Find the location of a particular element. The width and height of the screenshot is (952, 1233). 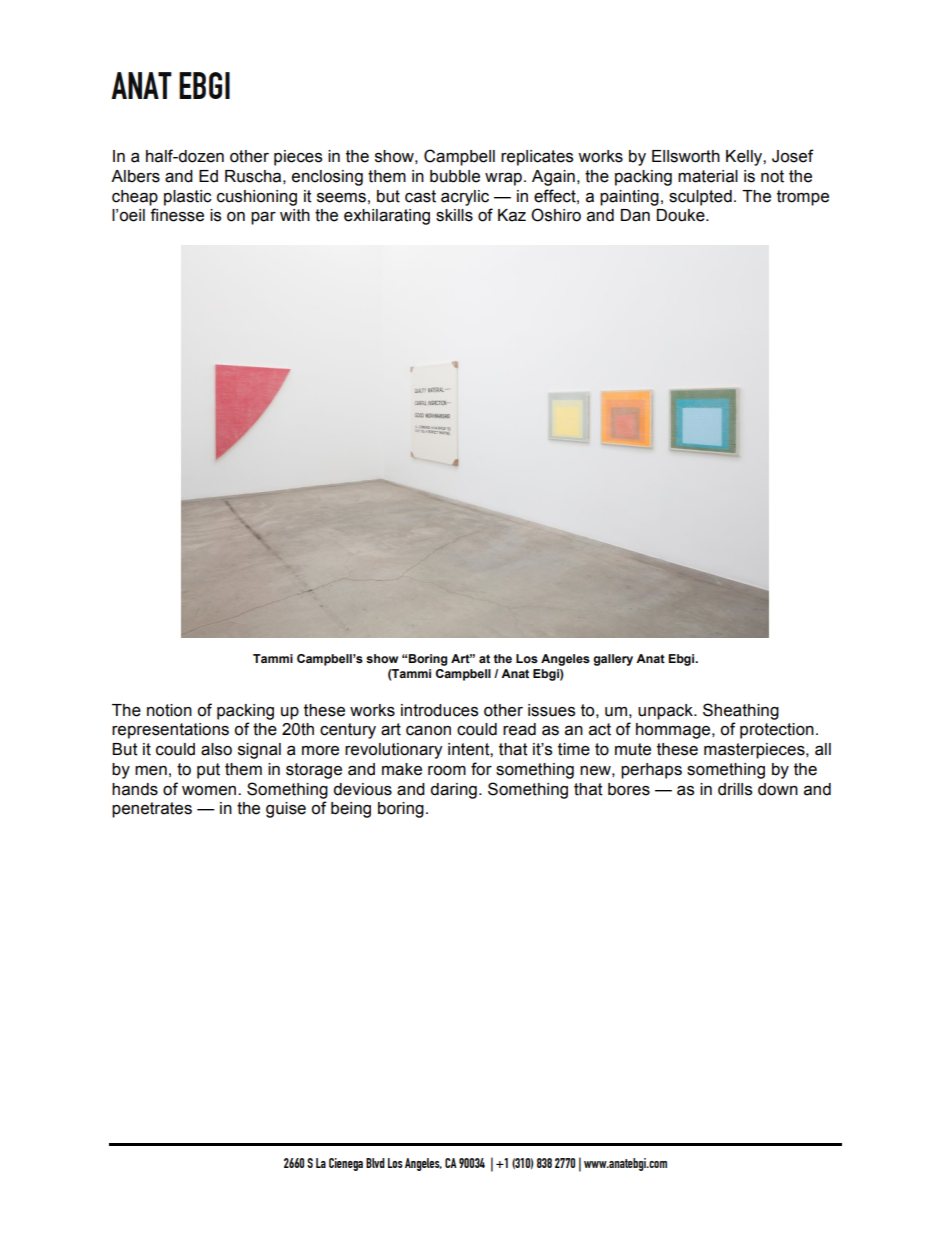

par is located at coordinates (263, 218).
